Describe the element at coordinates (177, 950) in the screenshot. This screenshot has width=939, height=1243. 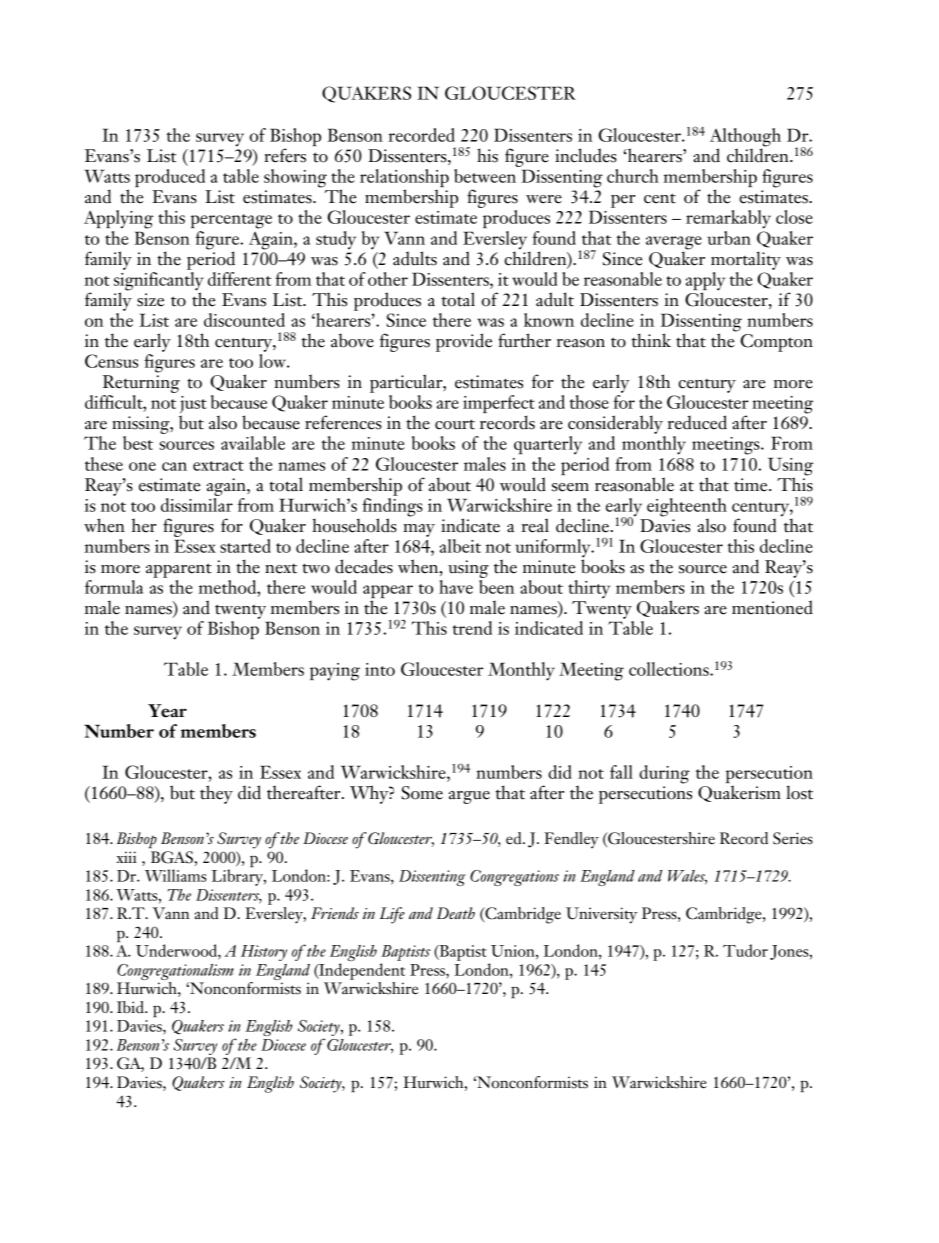
I see `Underwood` at that location.
